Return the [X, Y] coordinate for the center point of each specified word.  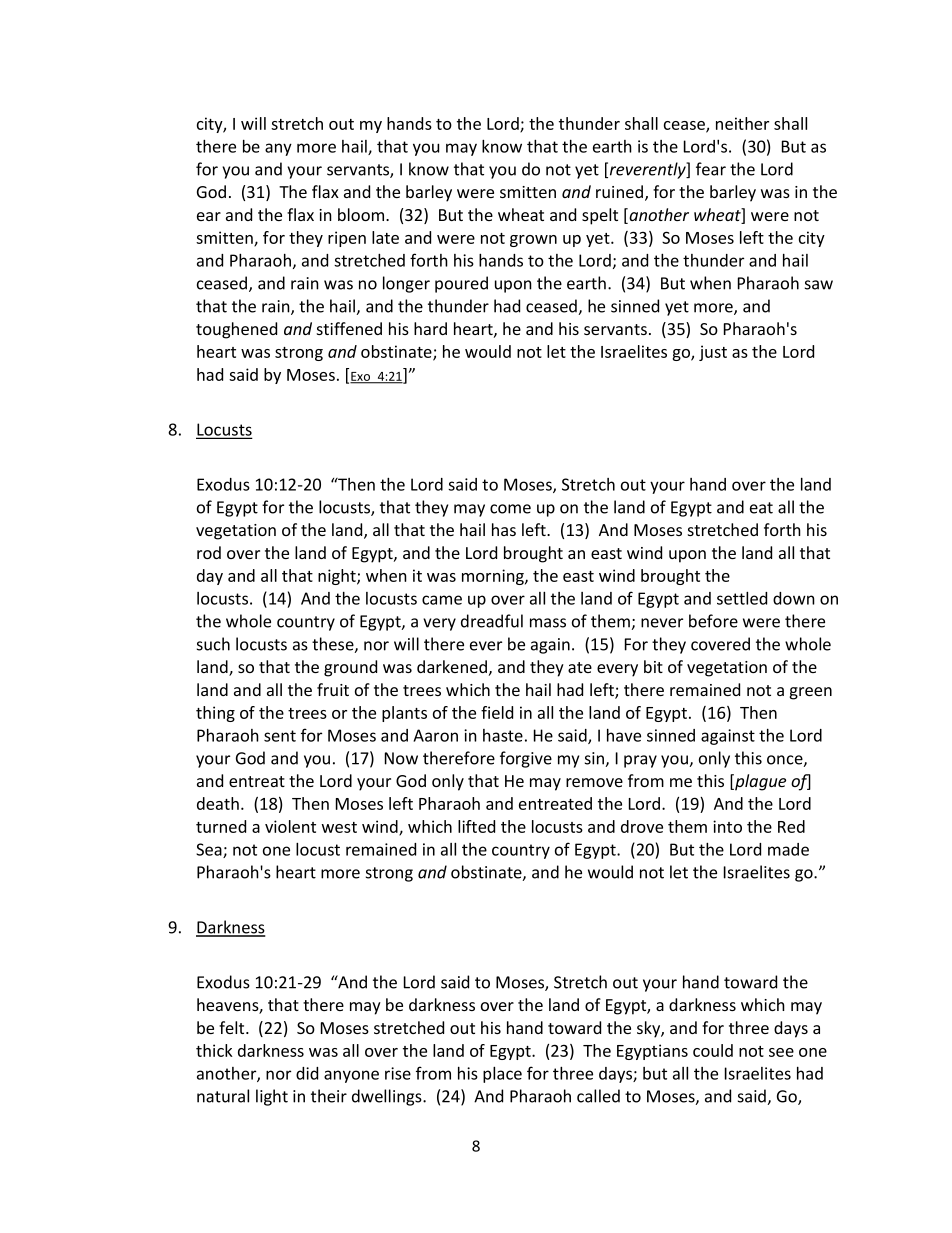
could [713, 1050]
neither [742, 123]
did [307, 1073]
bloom [362, 214]
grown [533, 241]
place [502, 1074]
